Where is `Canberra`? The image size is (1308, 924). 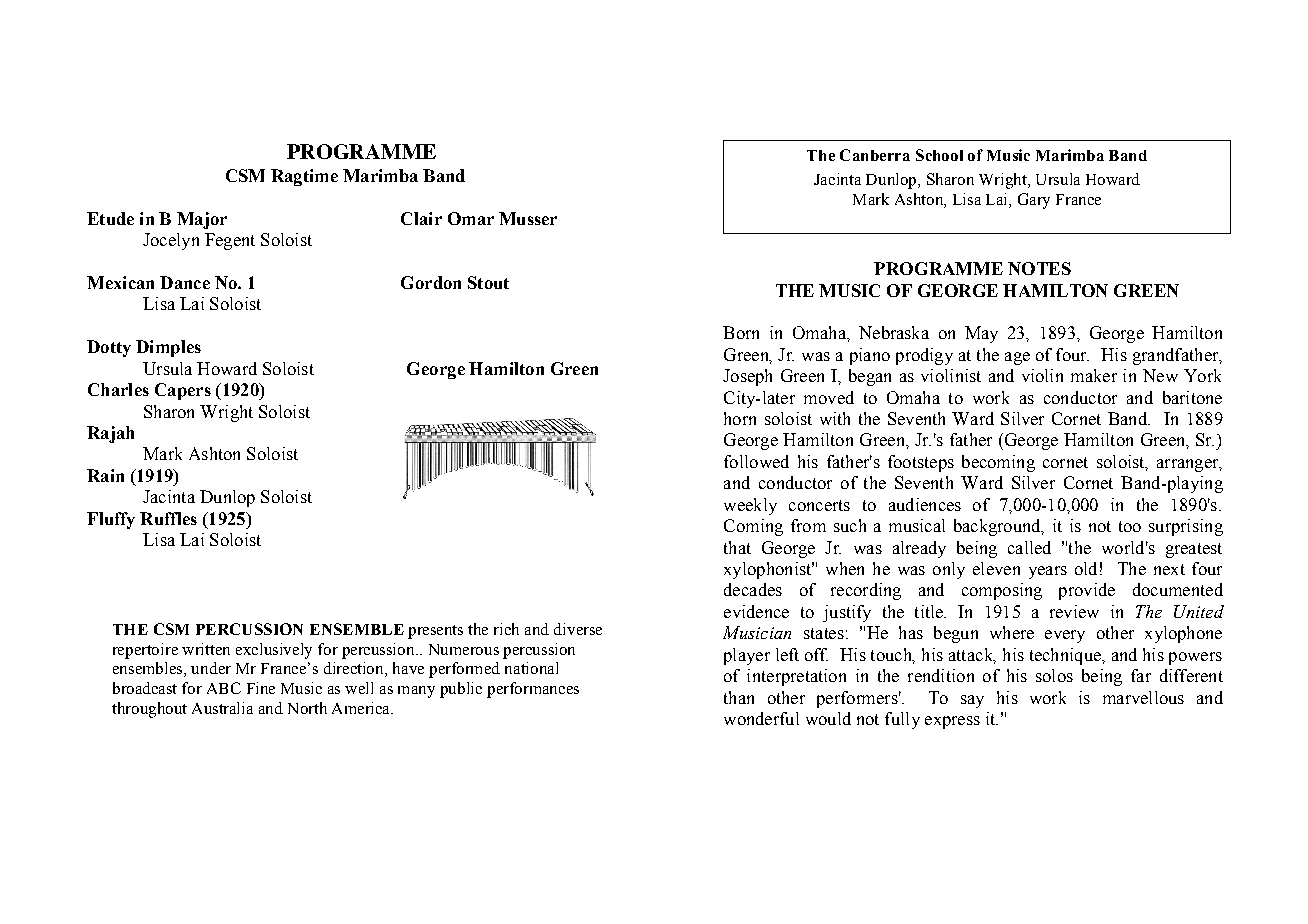
Canberra is located at coordinates (875, 155).
